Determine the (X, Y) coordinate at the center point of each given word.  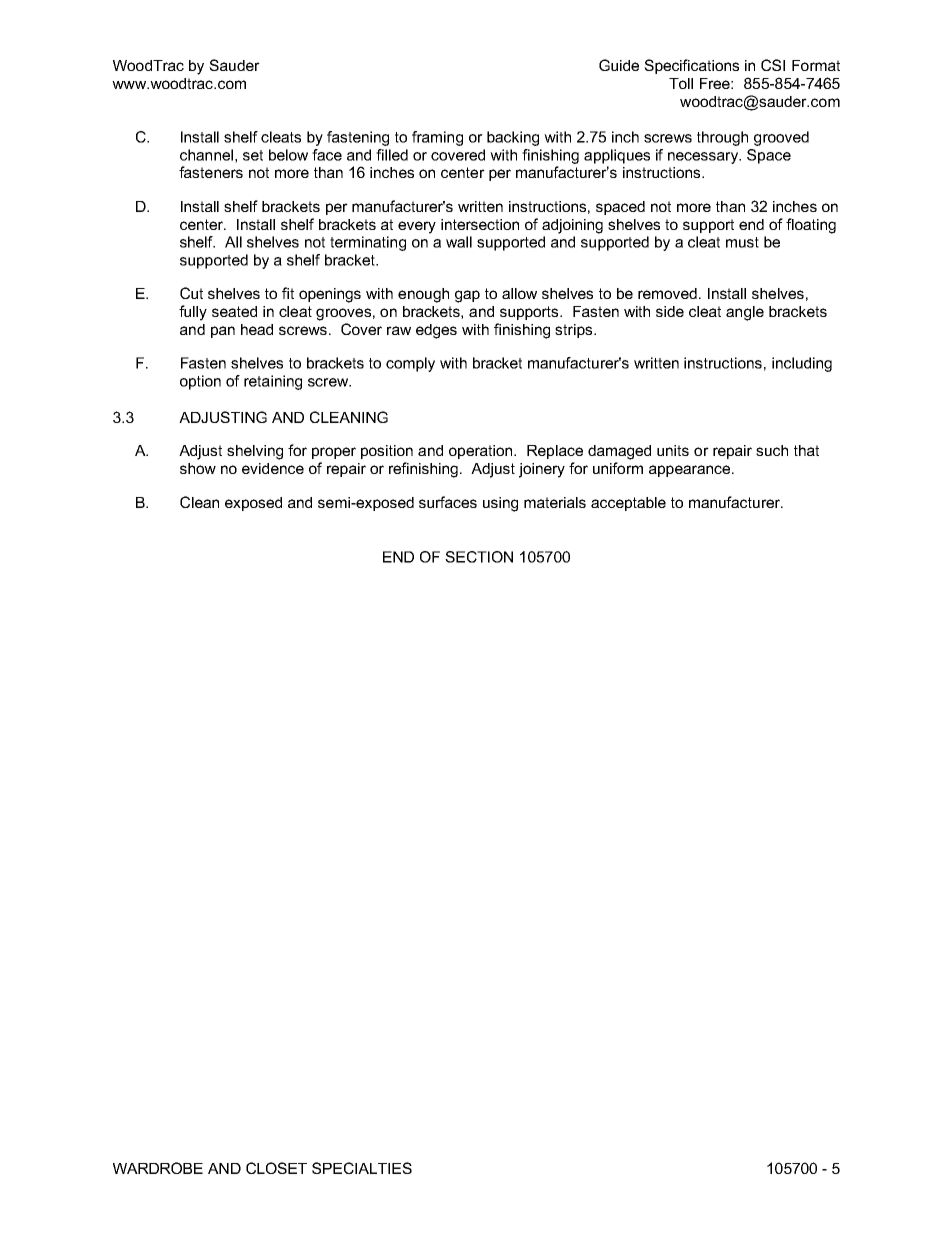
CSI (773, 65)
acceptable (628, 504)
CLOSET (276, 1168)
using (500, 504)
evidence (273, 468)
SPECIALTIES (362, 1168)
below (288, 155)
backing (513, 138)
